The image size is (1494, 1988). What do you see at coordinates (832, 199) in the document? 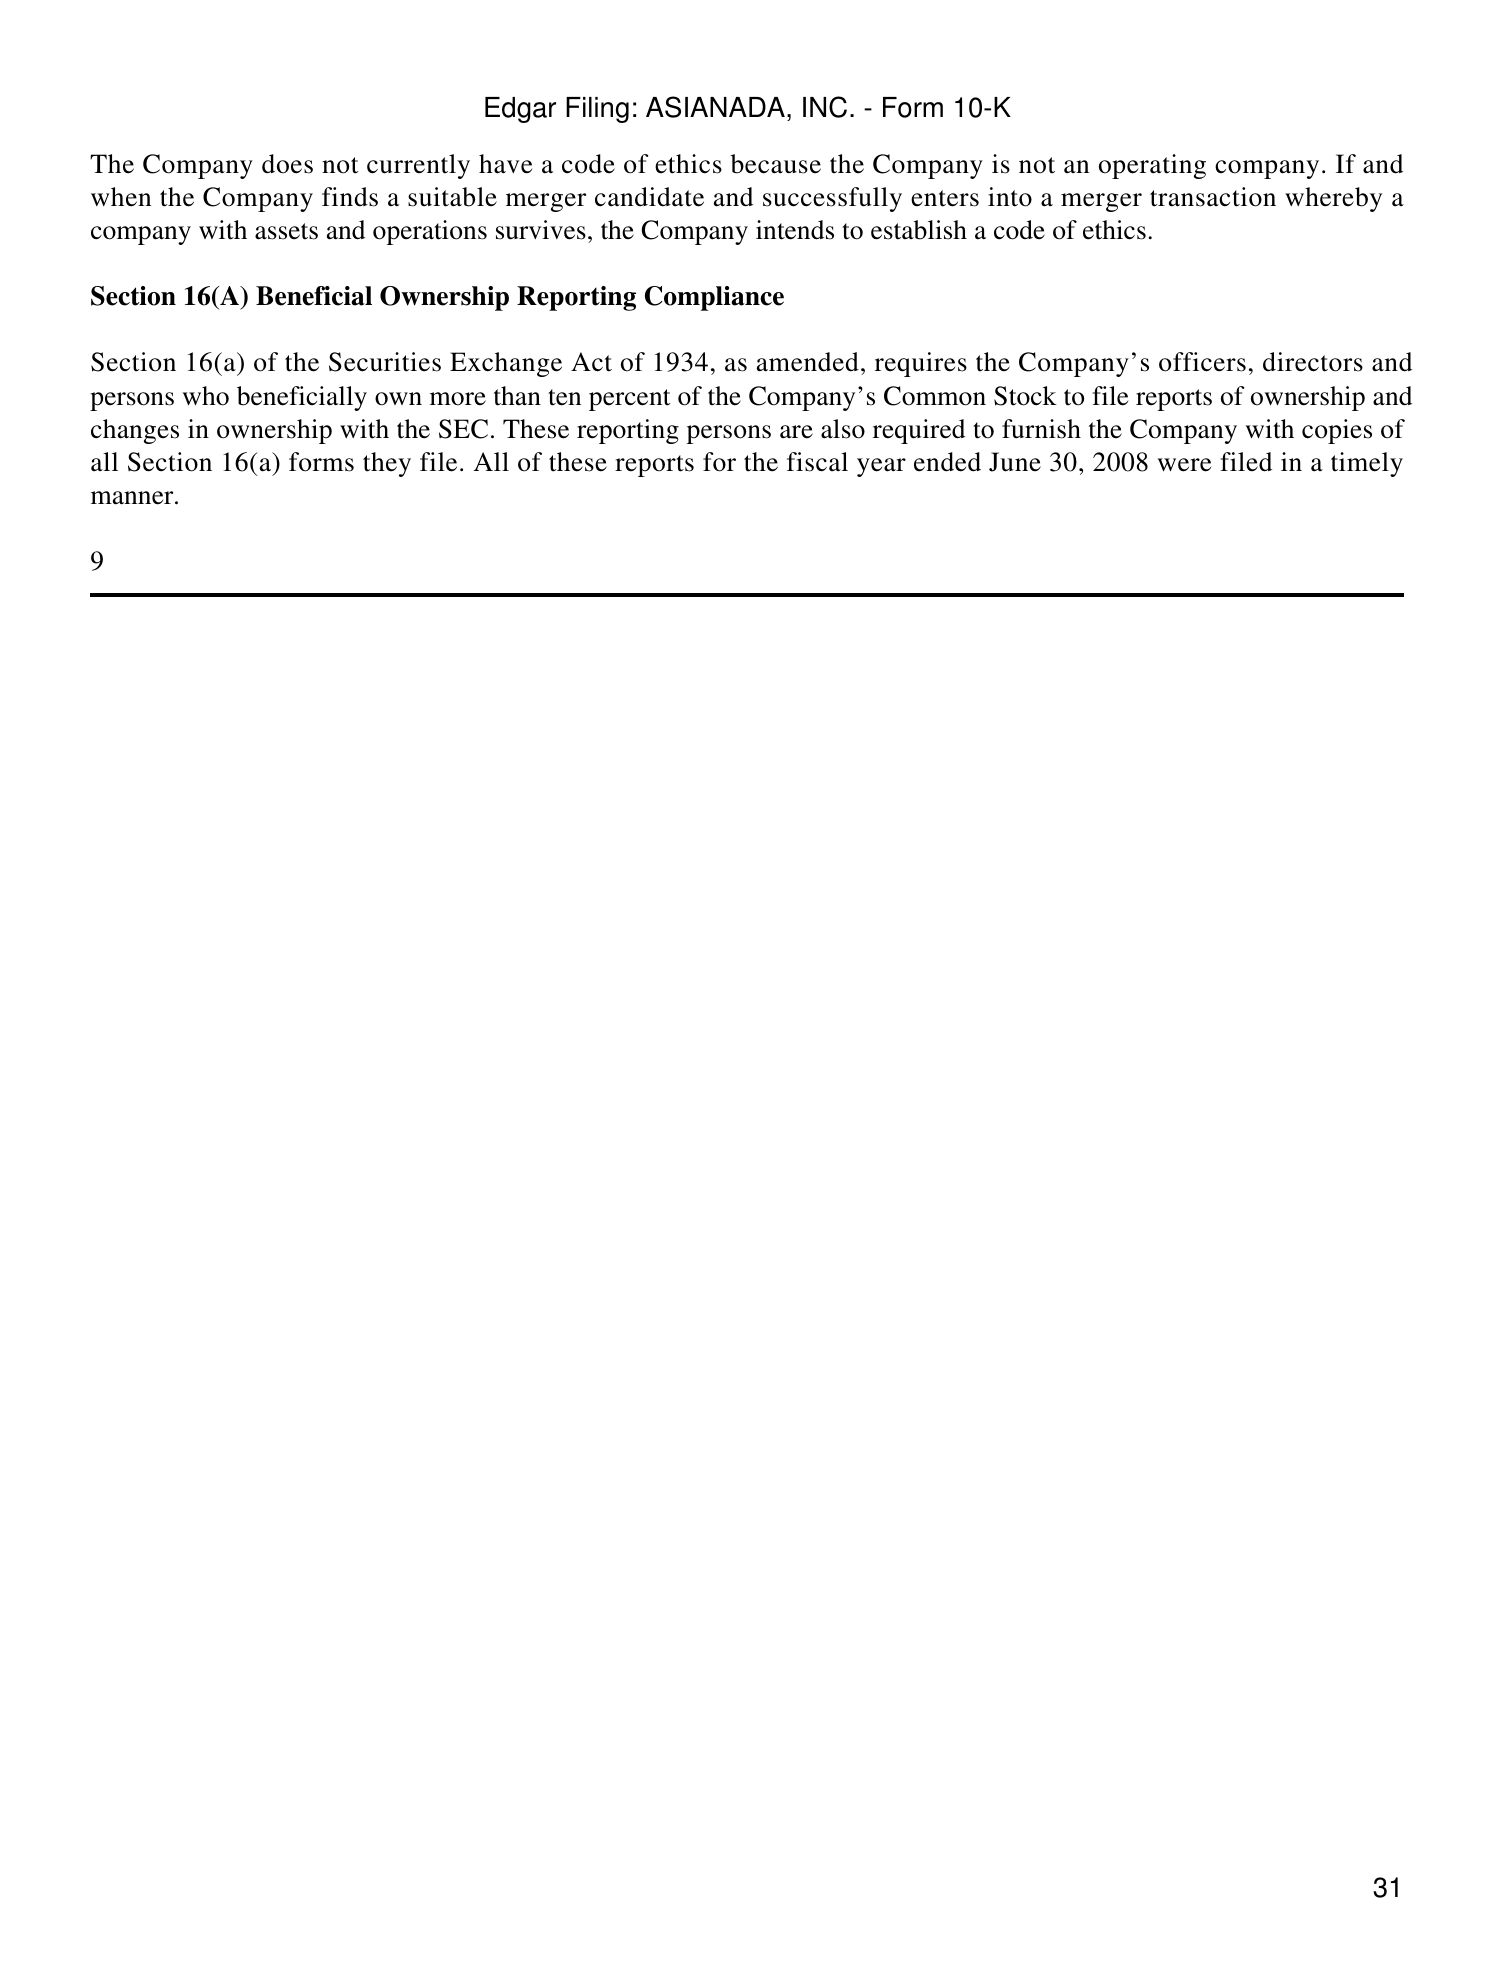
I see `successfully` at bounding box center [832, 199].
